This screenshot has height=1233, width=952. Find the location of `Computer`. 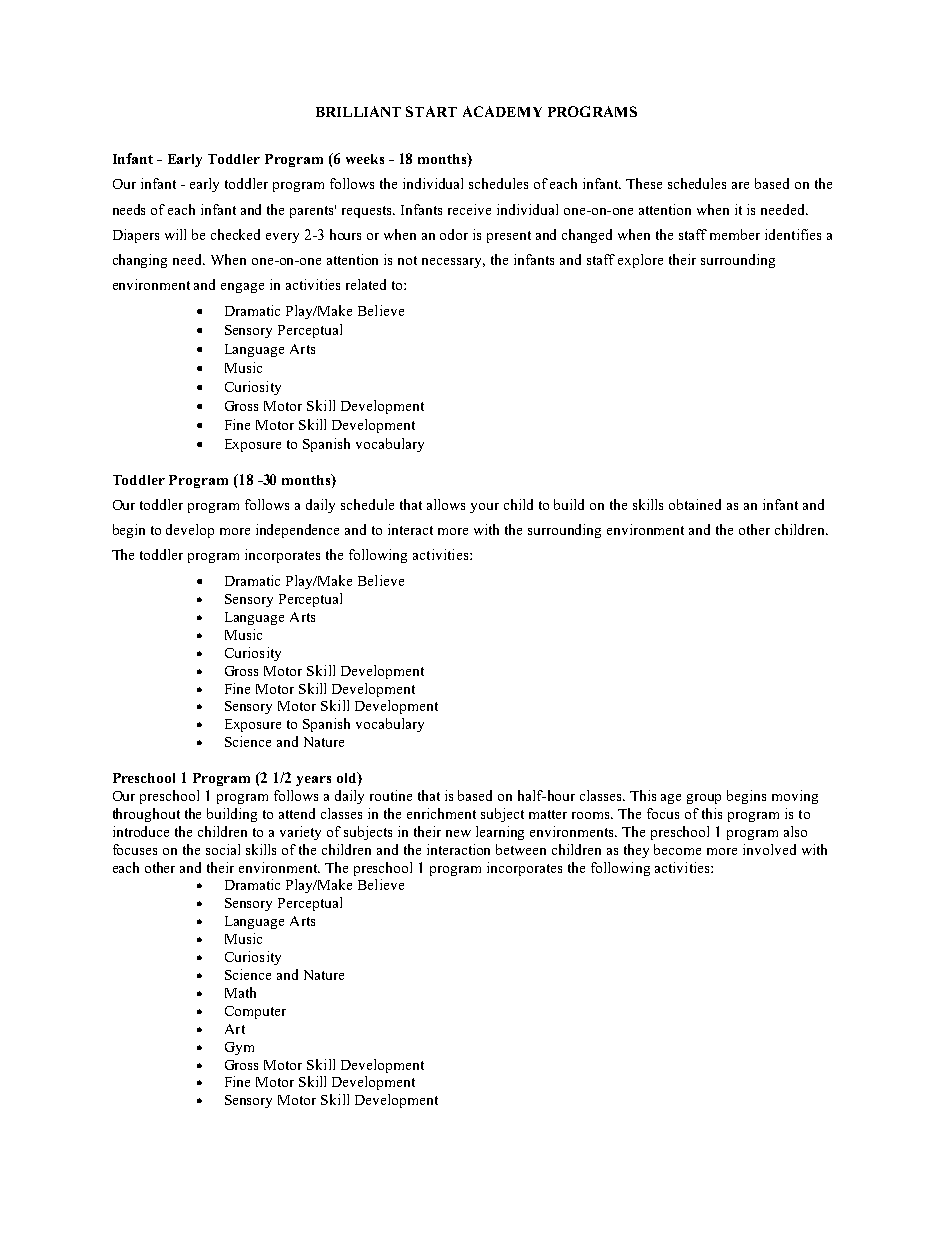

Computer is located at coordinates (255, 1012).
